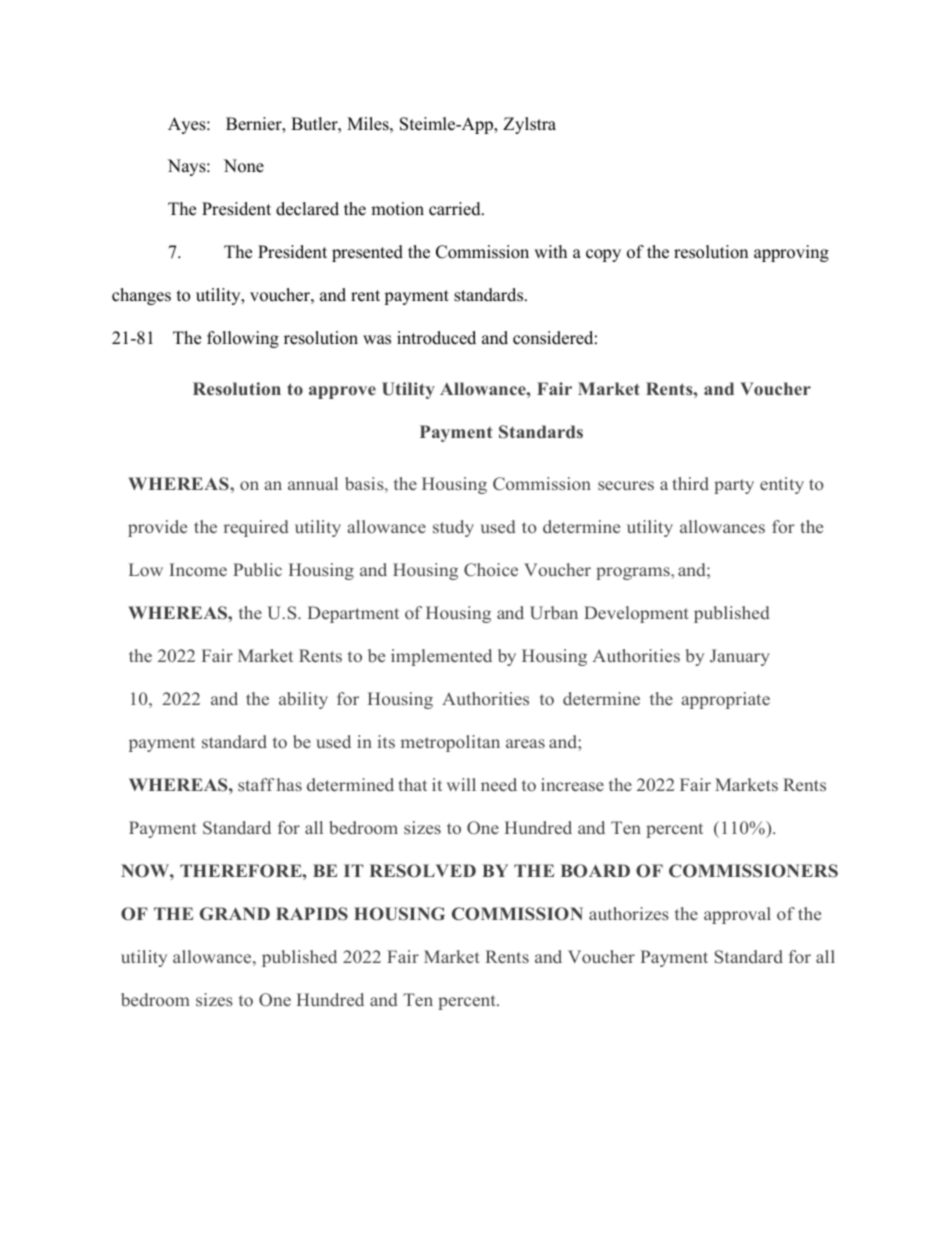  Describe the element at coordinates (243, 339) in the screenshot. I see `following` at that location.
